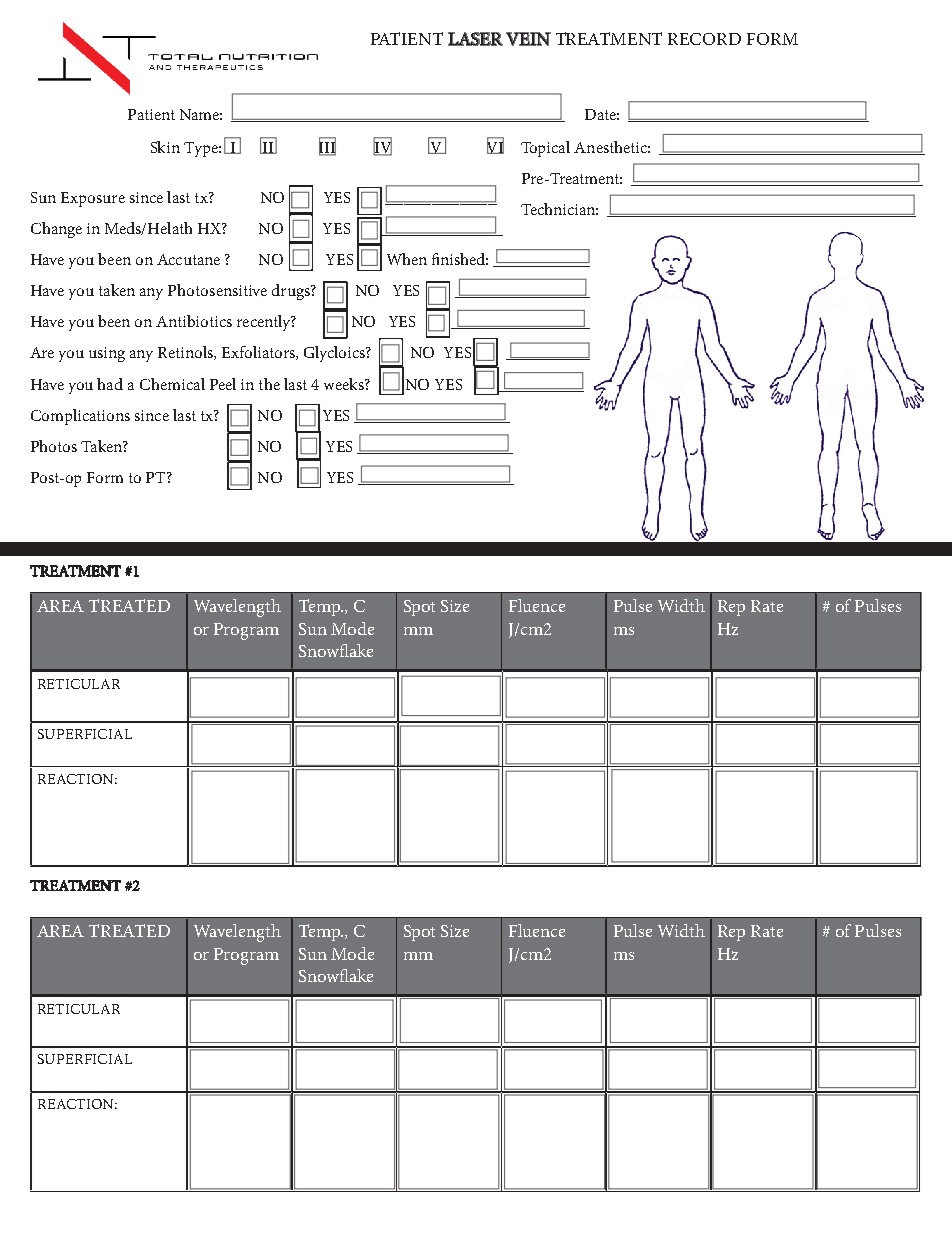 Image resolution: width=952 pixels, height=1233 pixels. Describe the element at coordinates (93, 199) in the page. I see `Exposure` at that location.
